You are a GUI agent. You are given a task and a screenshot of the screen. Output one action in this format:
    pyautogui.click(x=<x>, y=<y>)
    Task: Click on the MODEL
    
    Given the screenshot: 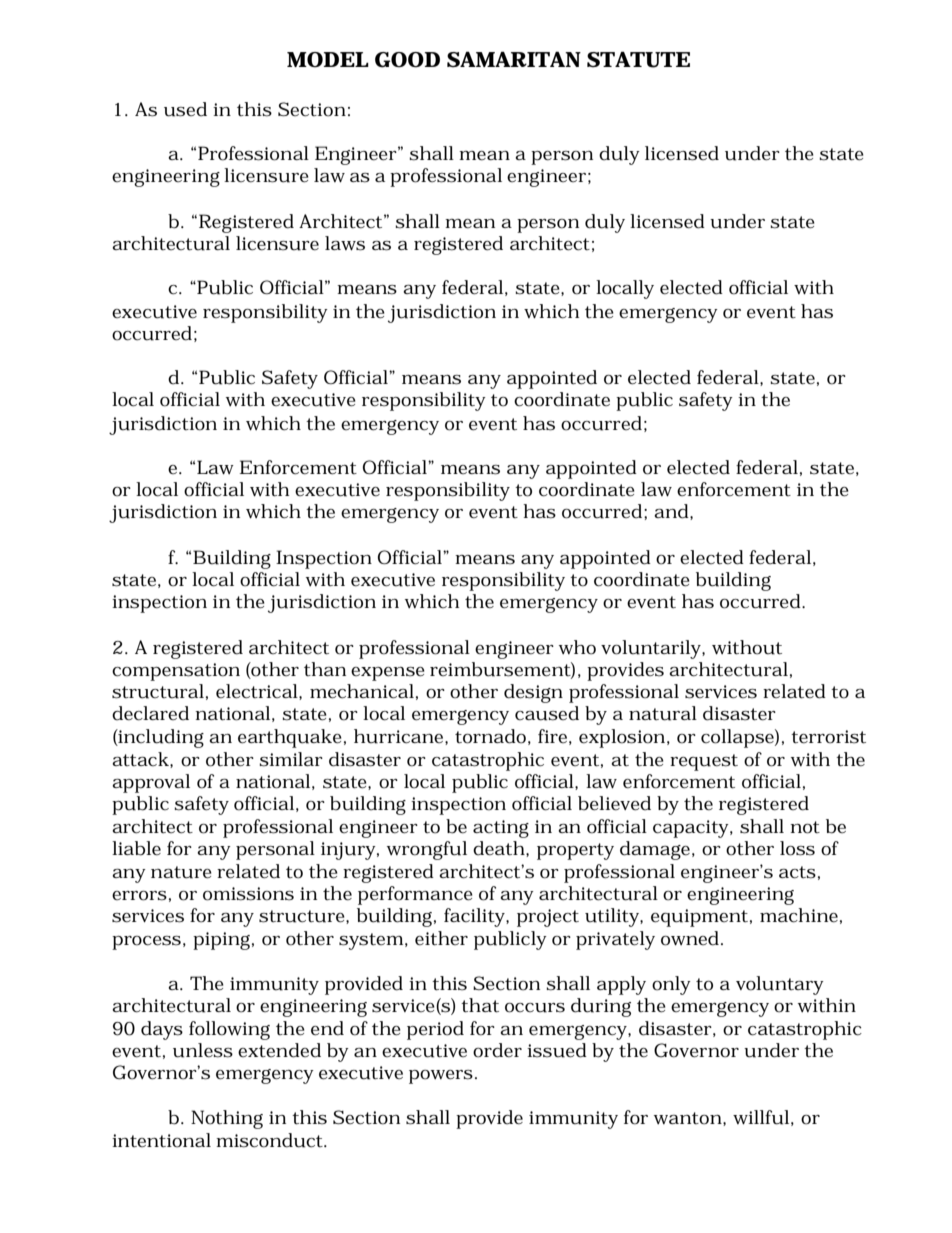 What is the action you would take?
    pyautogui.click(x=328, y=59)
